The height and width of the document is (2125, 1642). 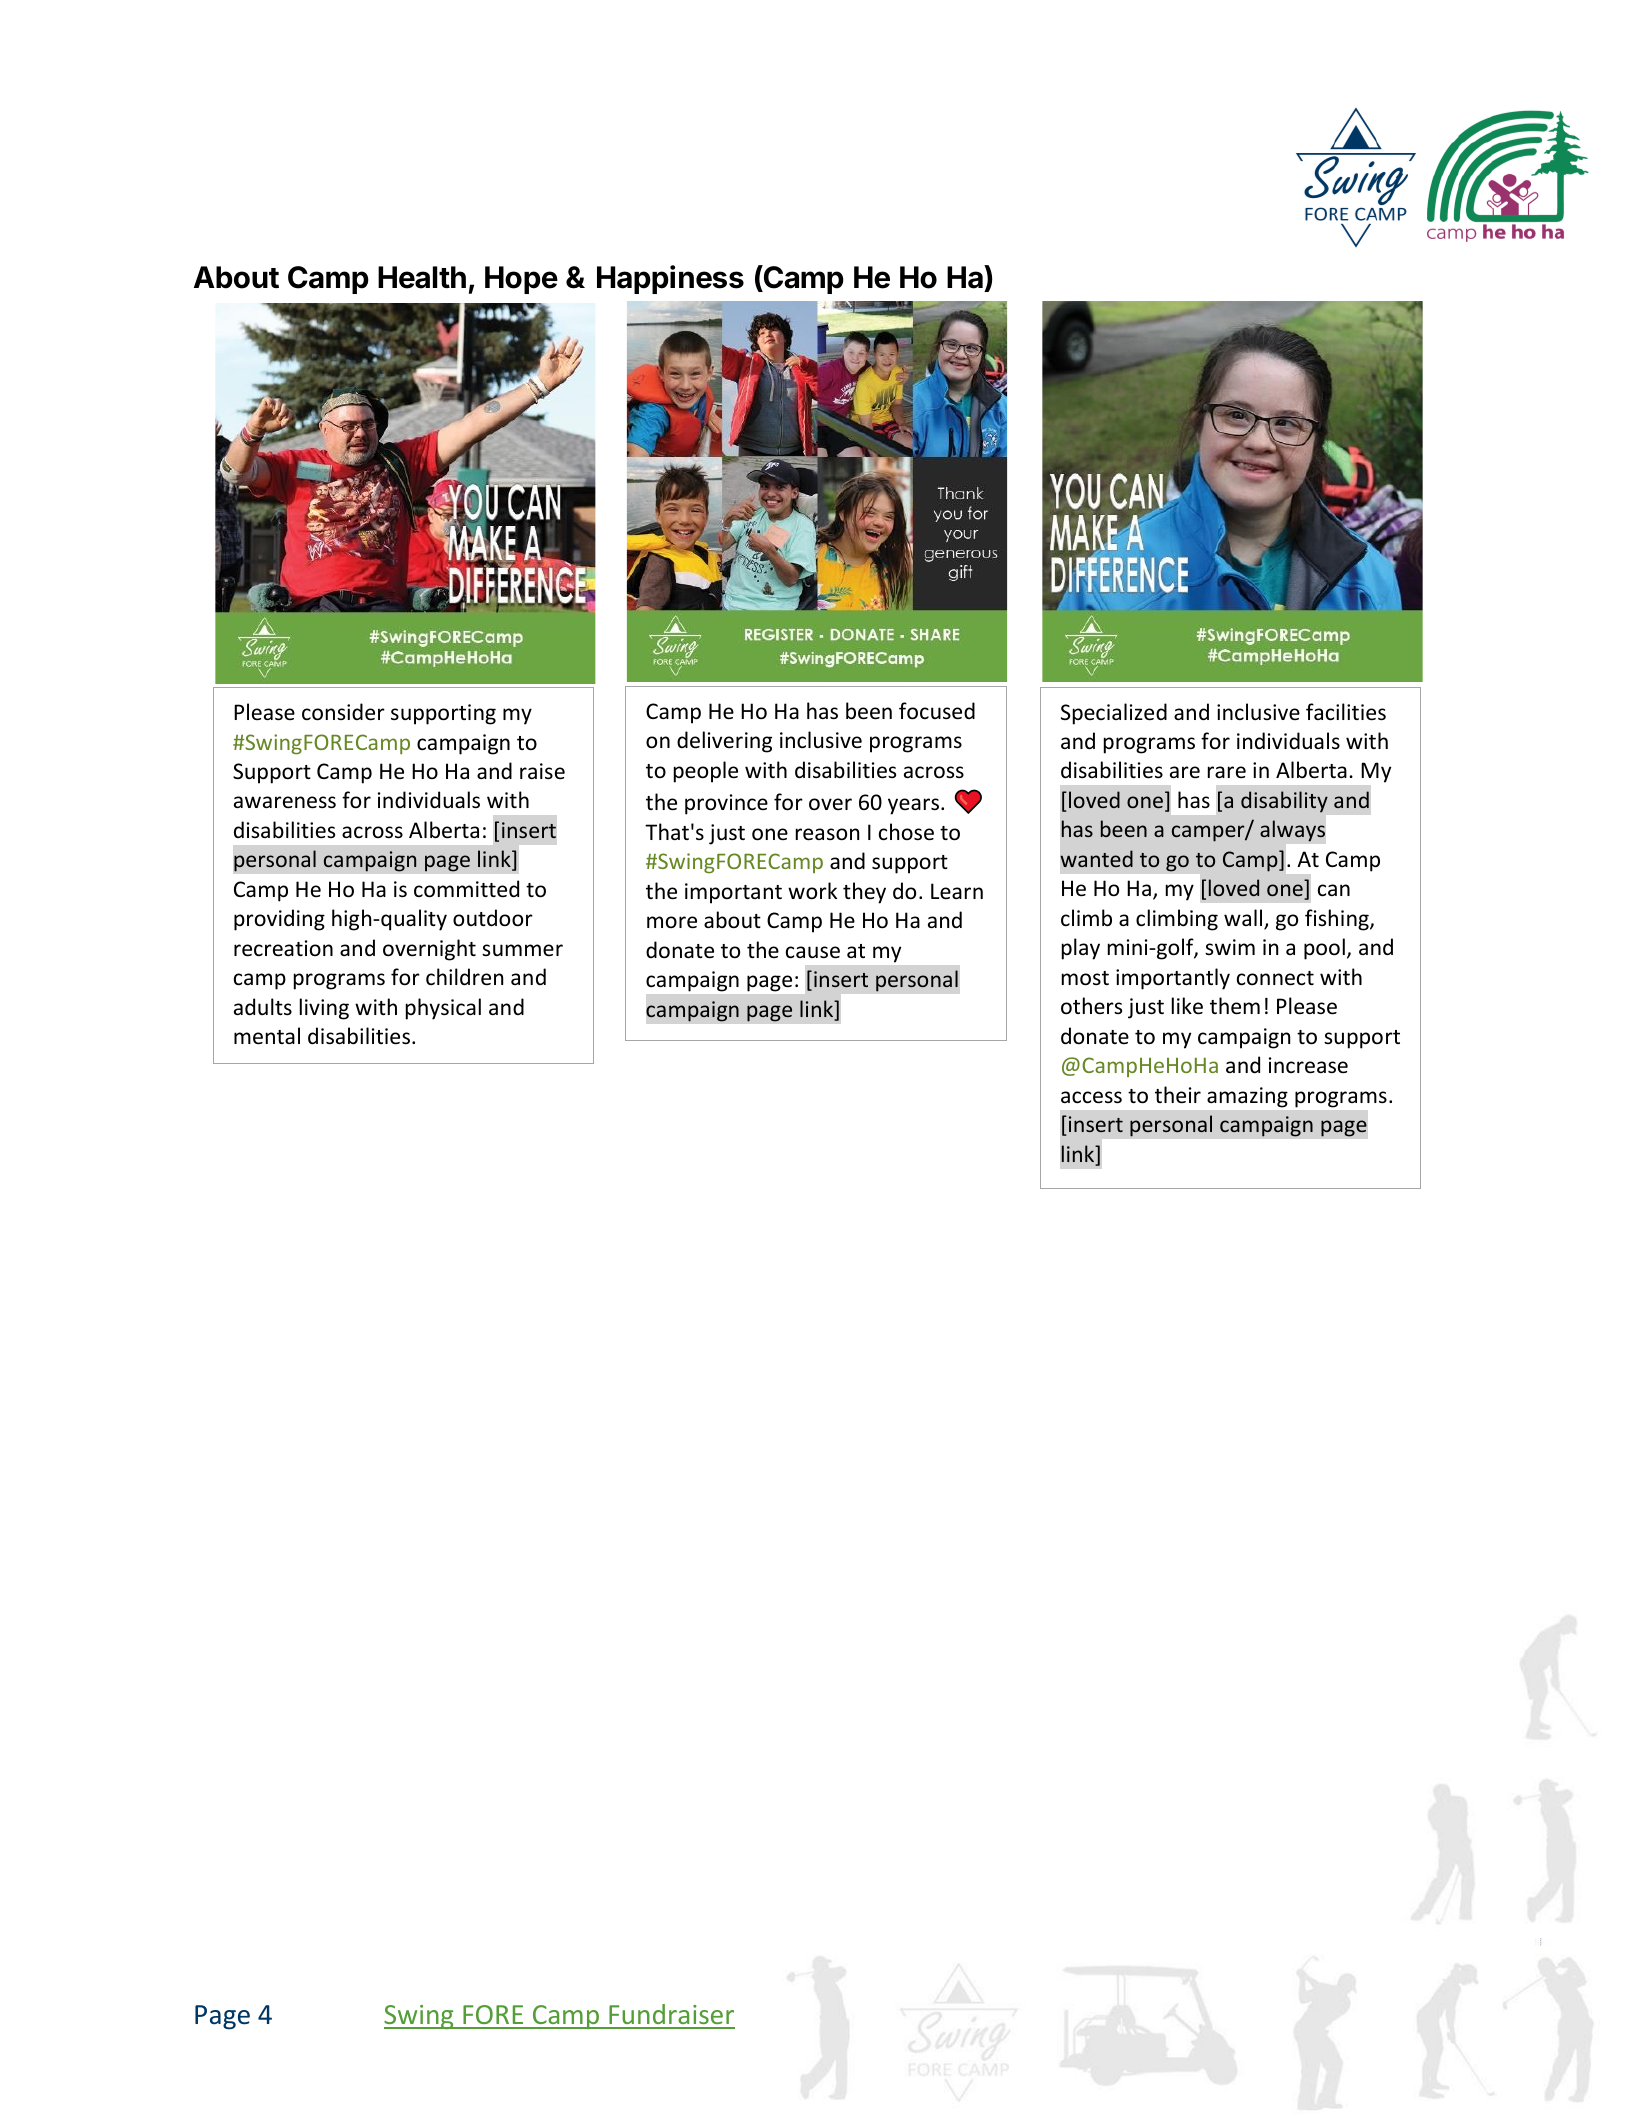 I want to click on focused, so click(x=937, y=711).
